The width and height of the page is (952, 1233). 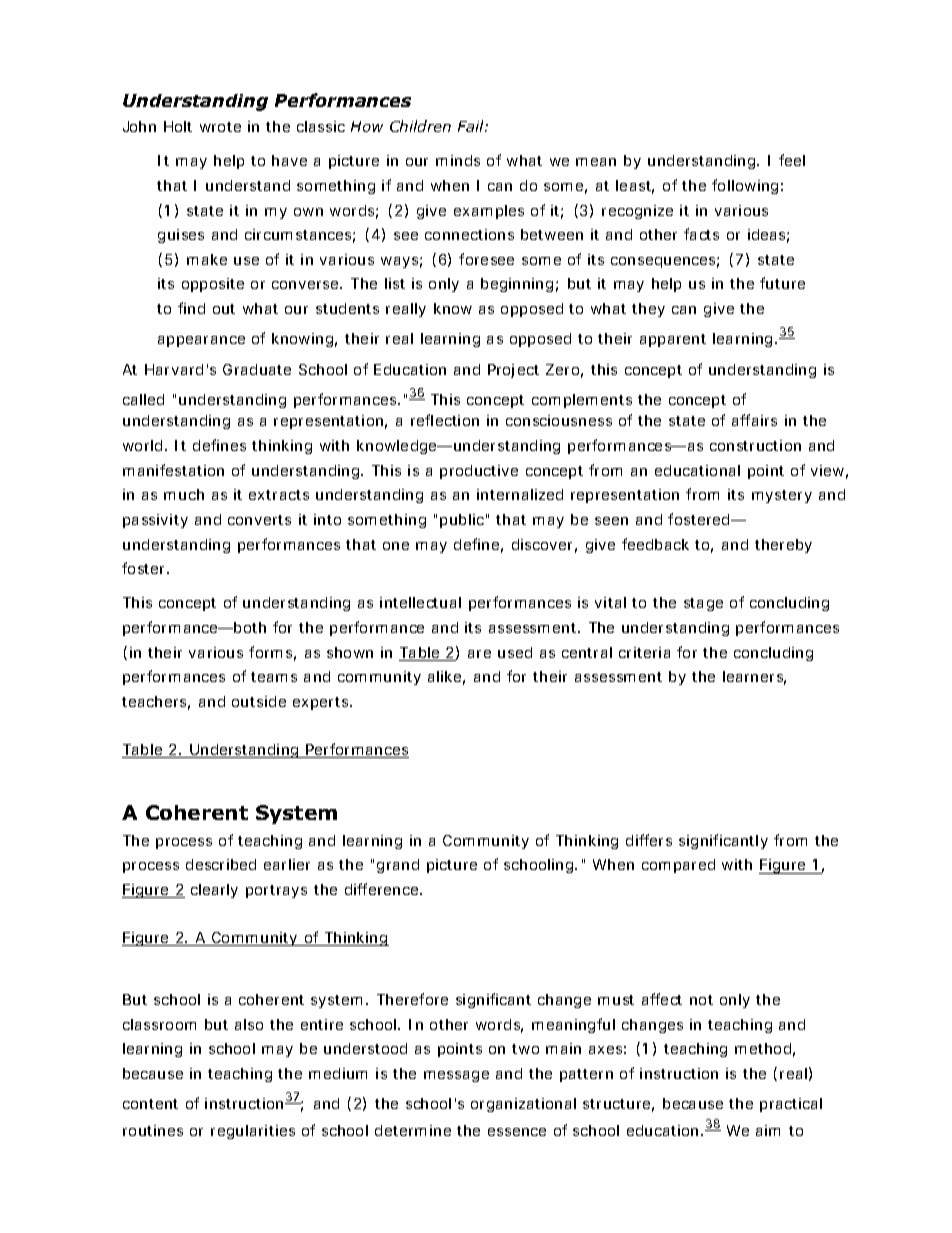 I want to click on used, so click(x=515, y=652).
